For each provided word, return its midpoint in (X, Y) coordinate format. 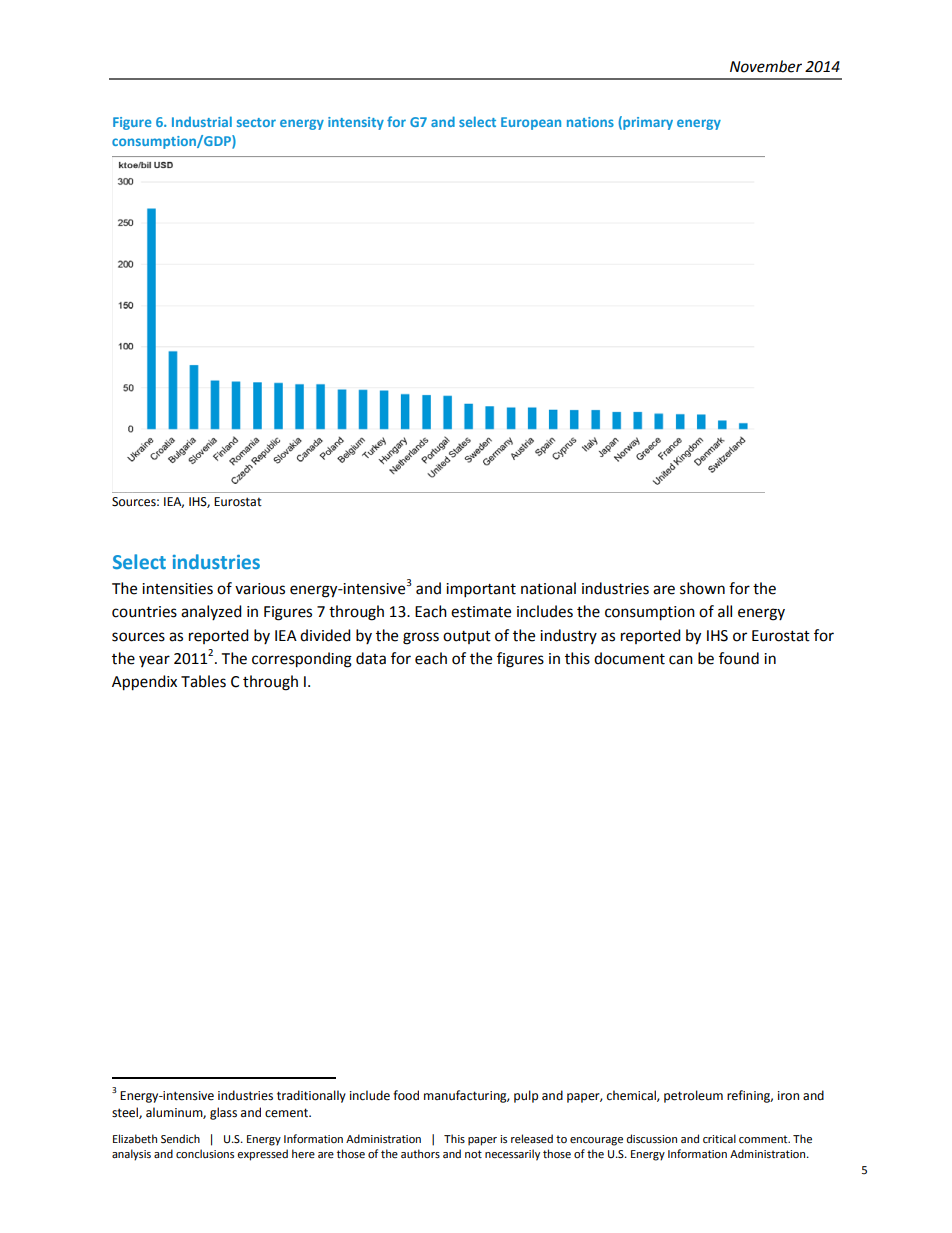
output (467, 637)
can (681, 660)
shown (702, 588)
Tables (203, 681)
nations (590, 122)
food (406, 1095)
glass (223, 1113)
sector (256, 122)
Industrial (202, 121)
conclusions (205, 1153)
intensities (177, 589)
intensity (356, 123)
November (766, 66)
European (531, 123)
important (481, 590)
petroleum (693, 1096)
